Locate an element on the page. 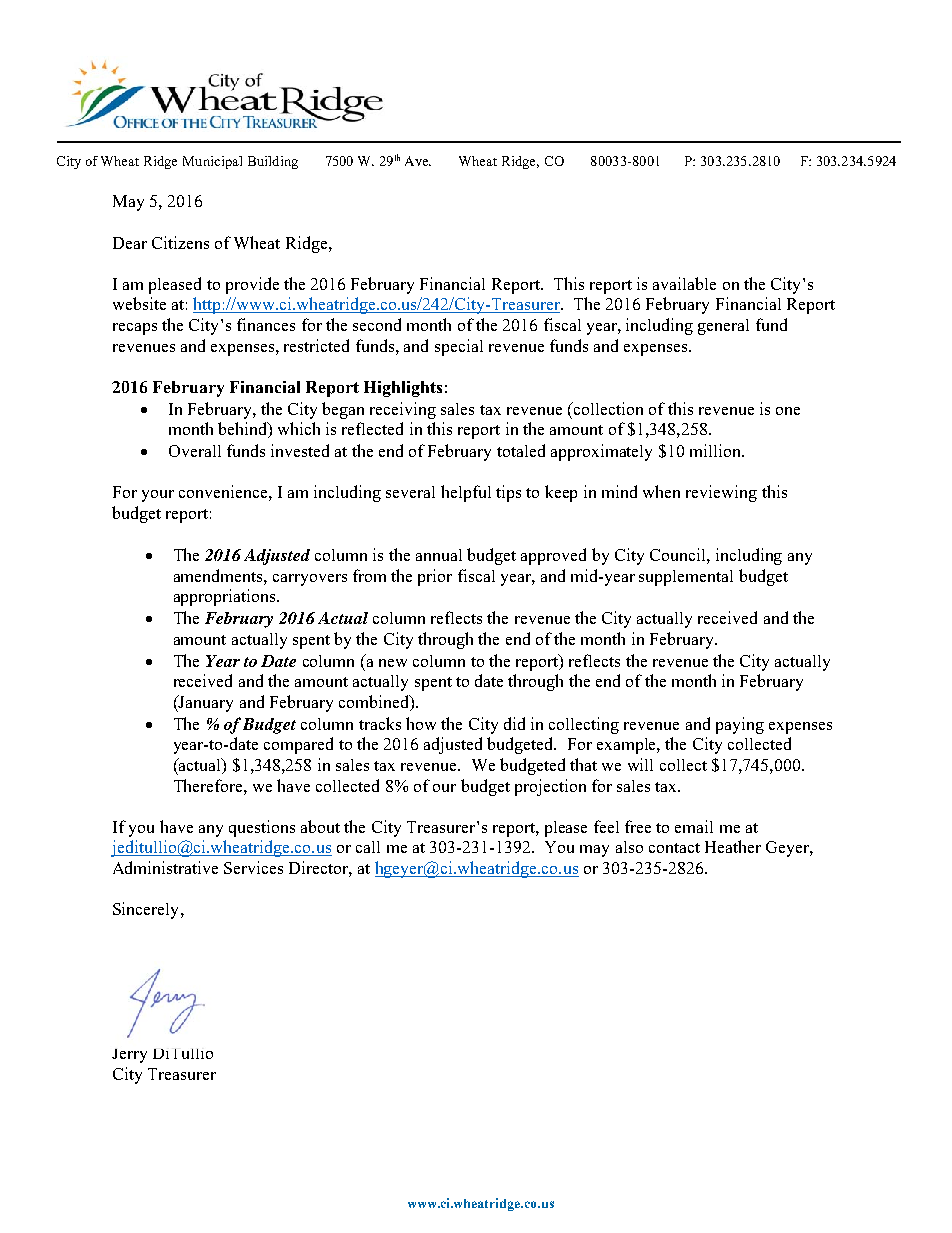 The width and height of the image is (952, 1233). Jerry is located at coordinates (129, 1056).
